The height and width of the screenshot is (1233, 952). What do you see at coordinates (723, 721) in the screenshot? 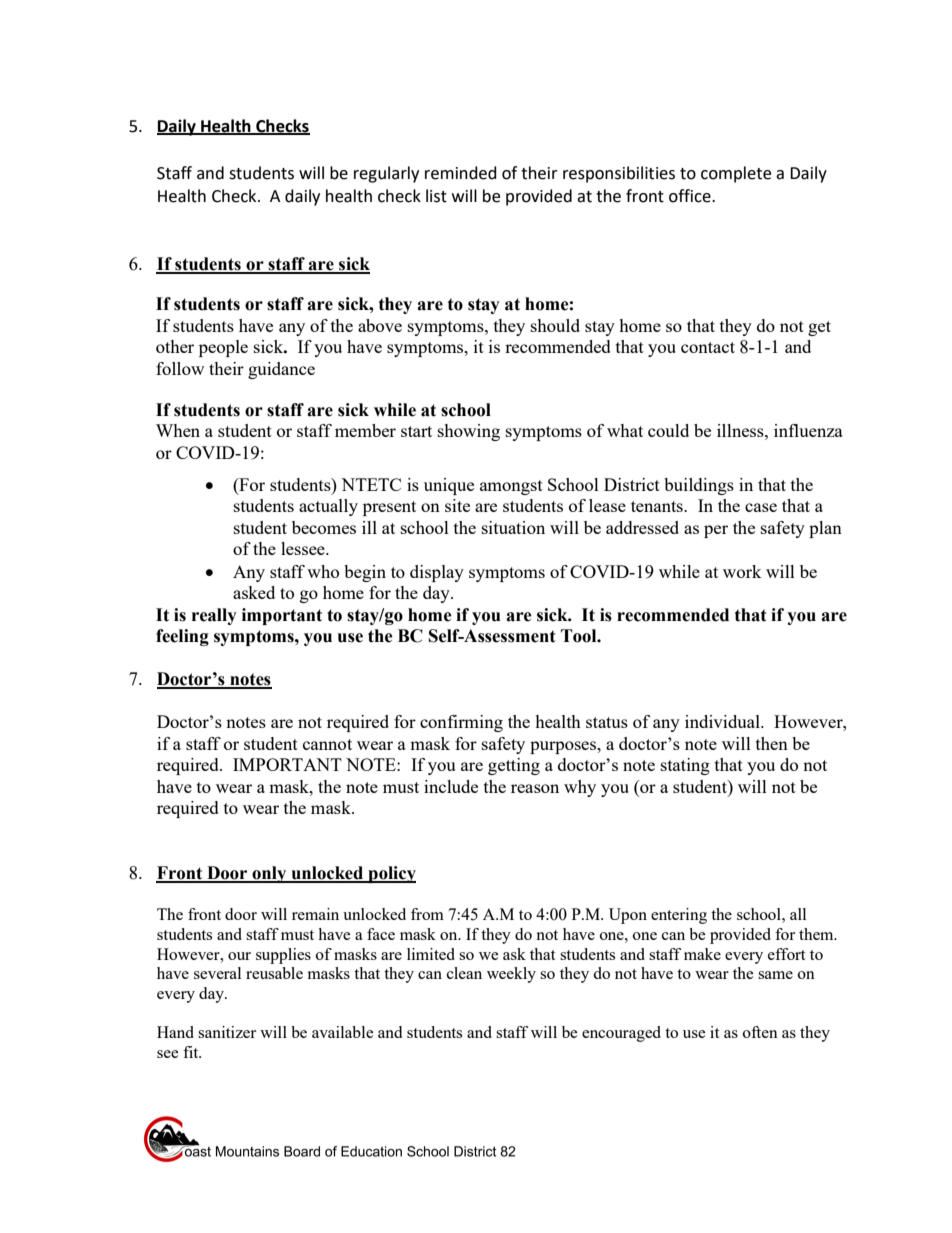
I see `individual` at bounding box center [723, 721].
